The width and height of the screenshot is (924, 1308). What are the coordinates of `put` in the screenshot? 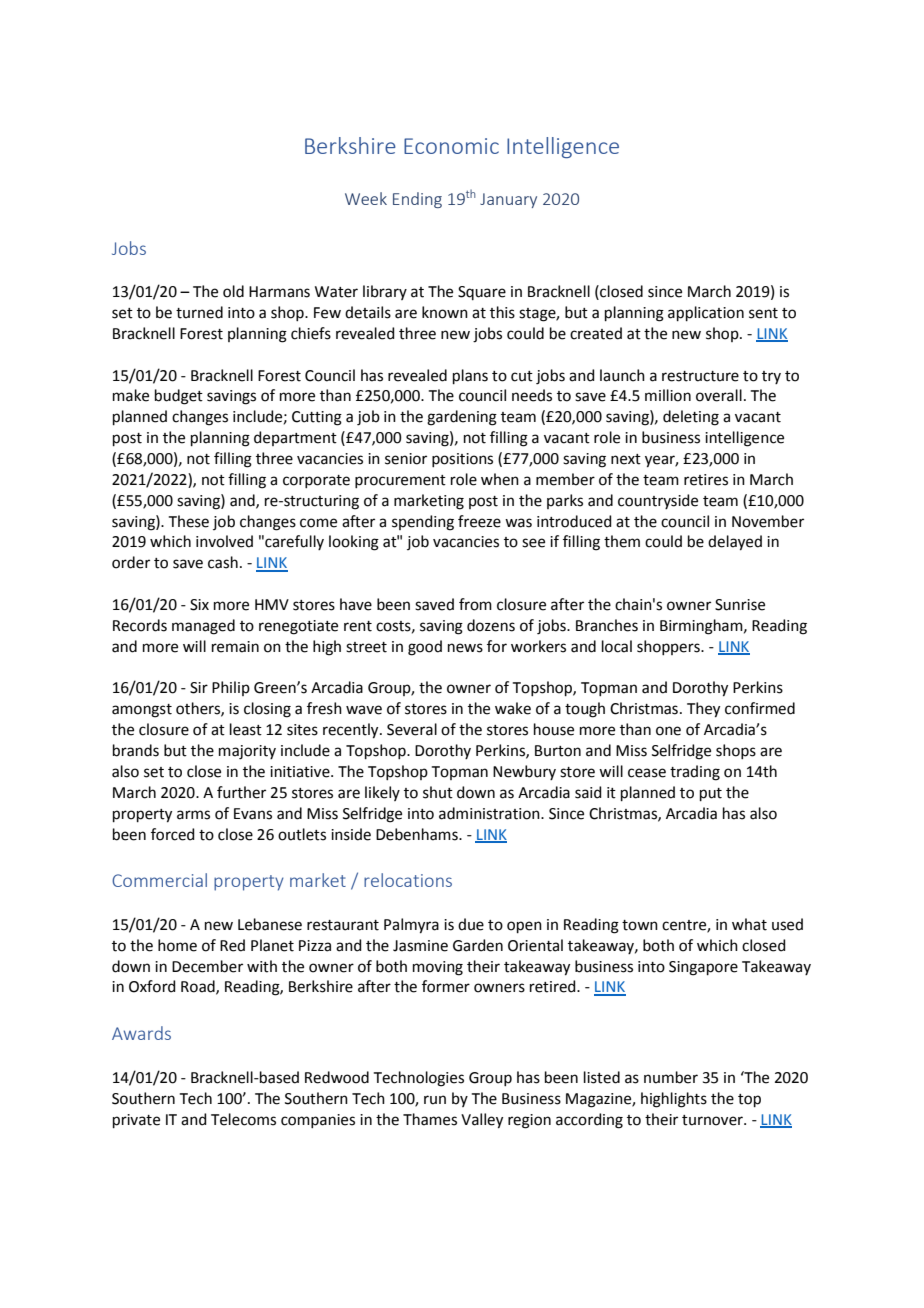 It's located at (711, 794).
